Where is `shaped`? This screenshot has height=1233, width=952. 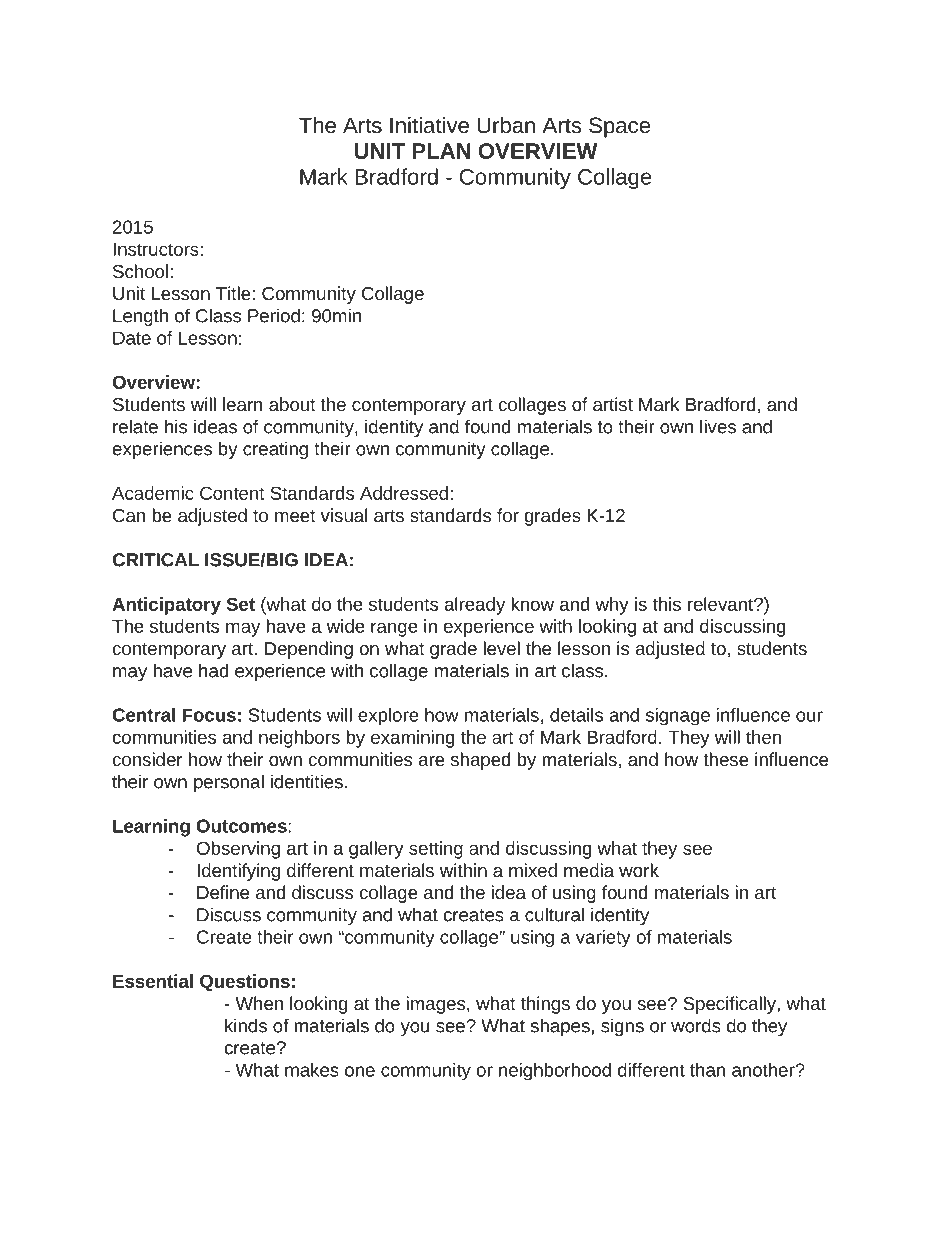 shaped is located at coordinates (480, 761).
